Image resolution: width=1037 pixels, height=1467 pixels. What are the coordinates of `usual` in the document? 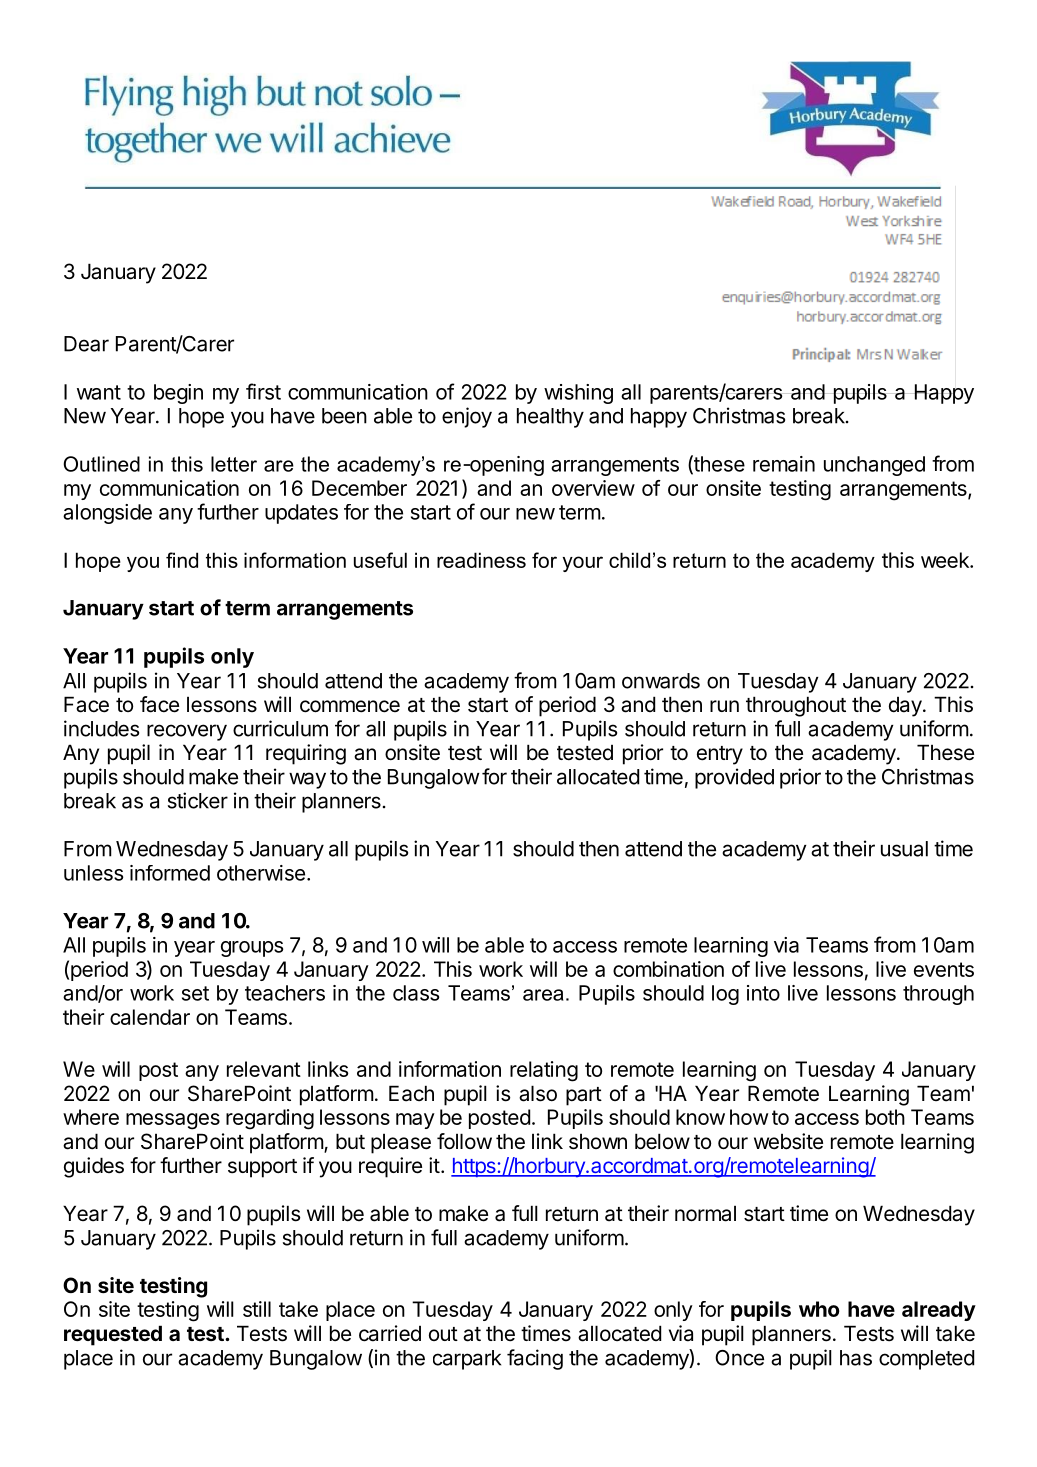 It's located at (904, 849).
